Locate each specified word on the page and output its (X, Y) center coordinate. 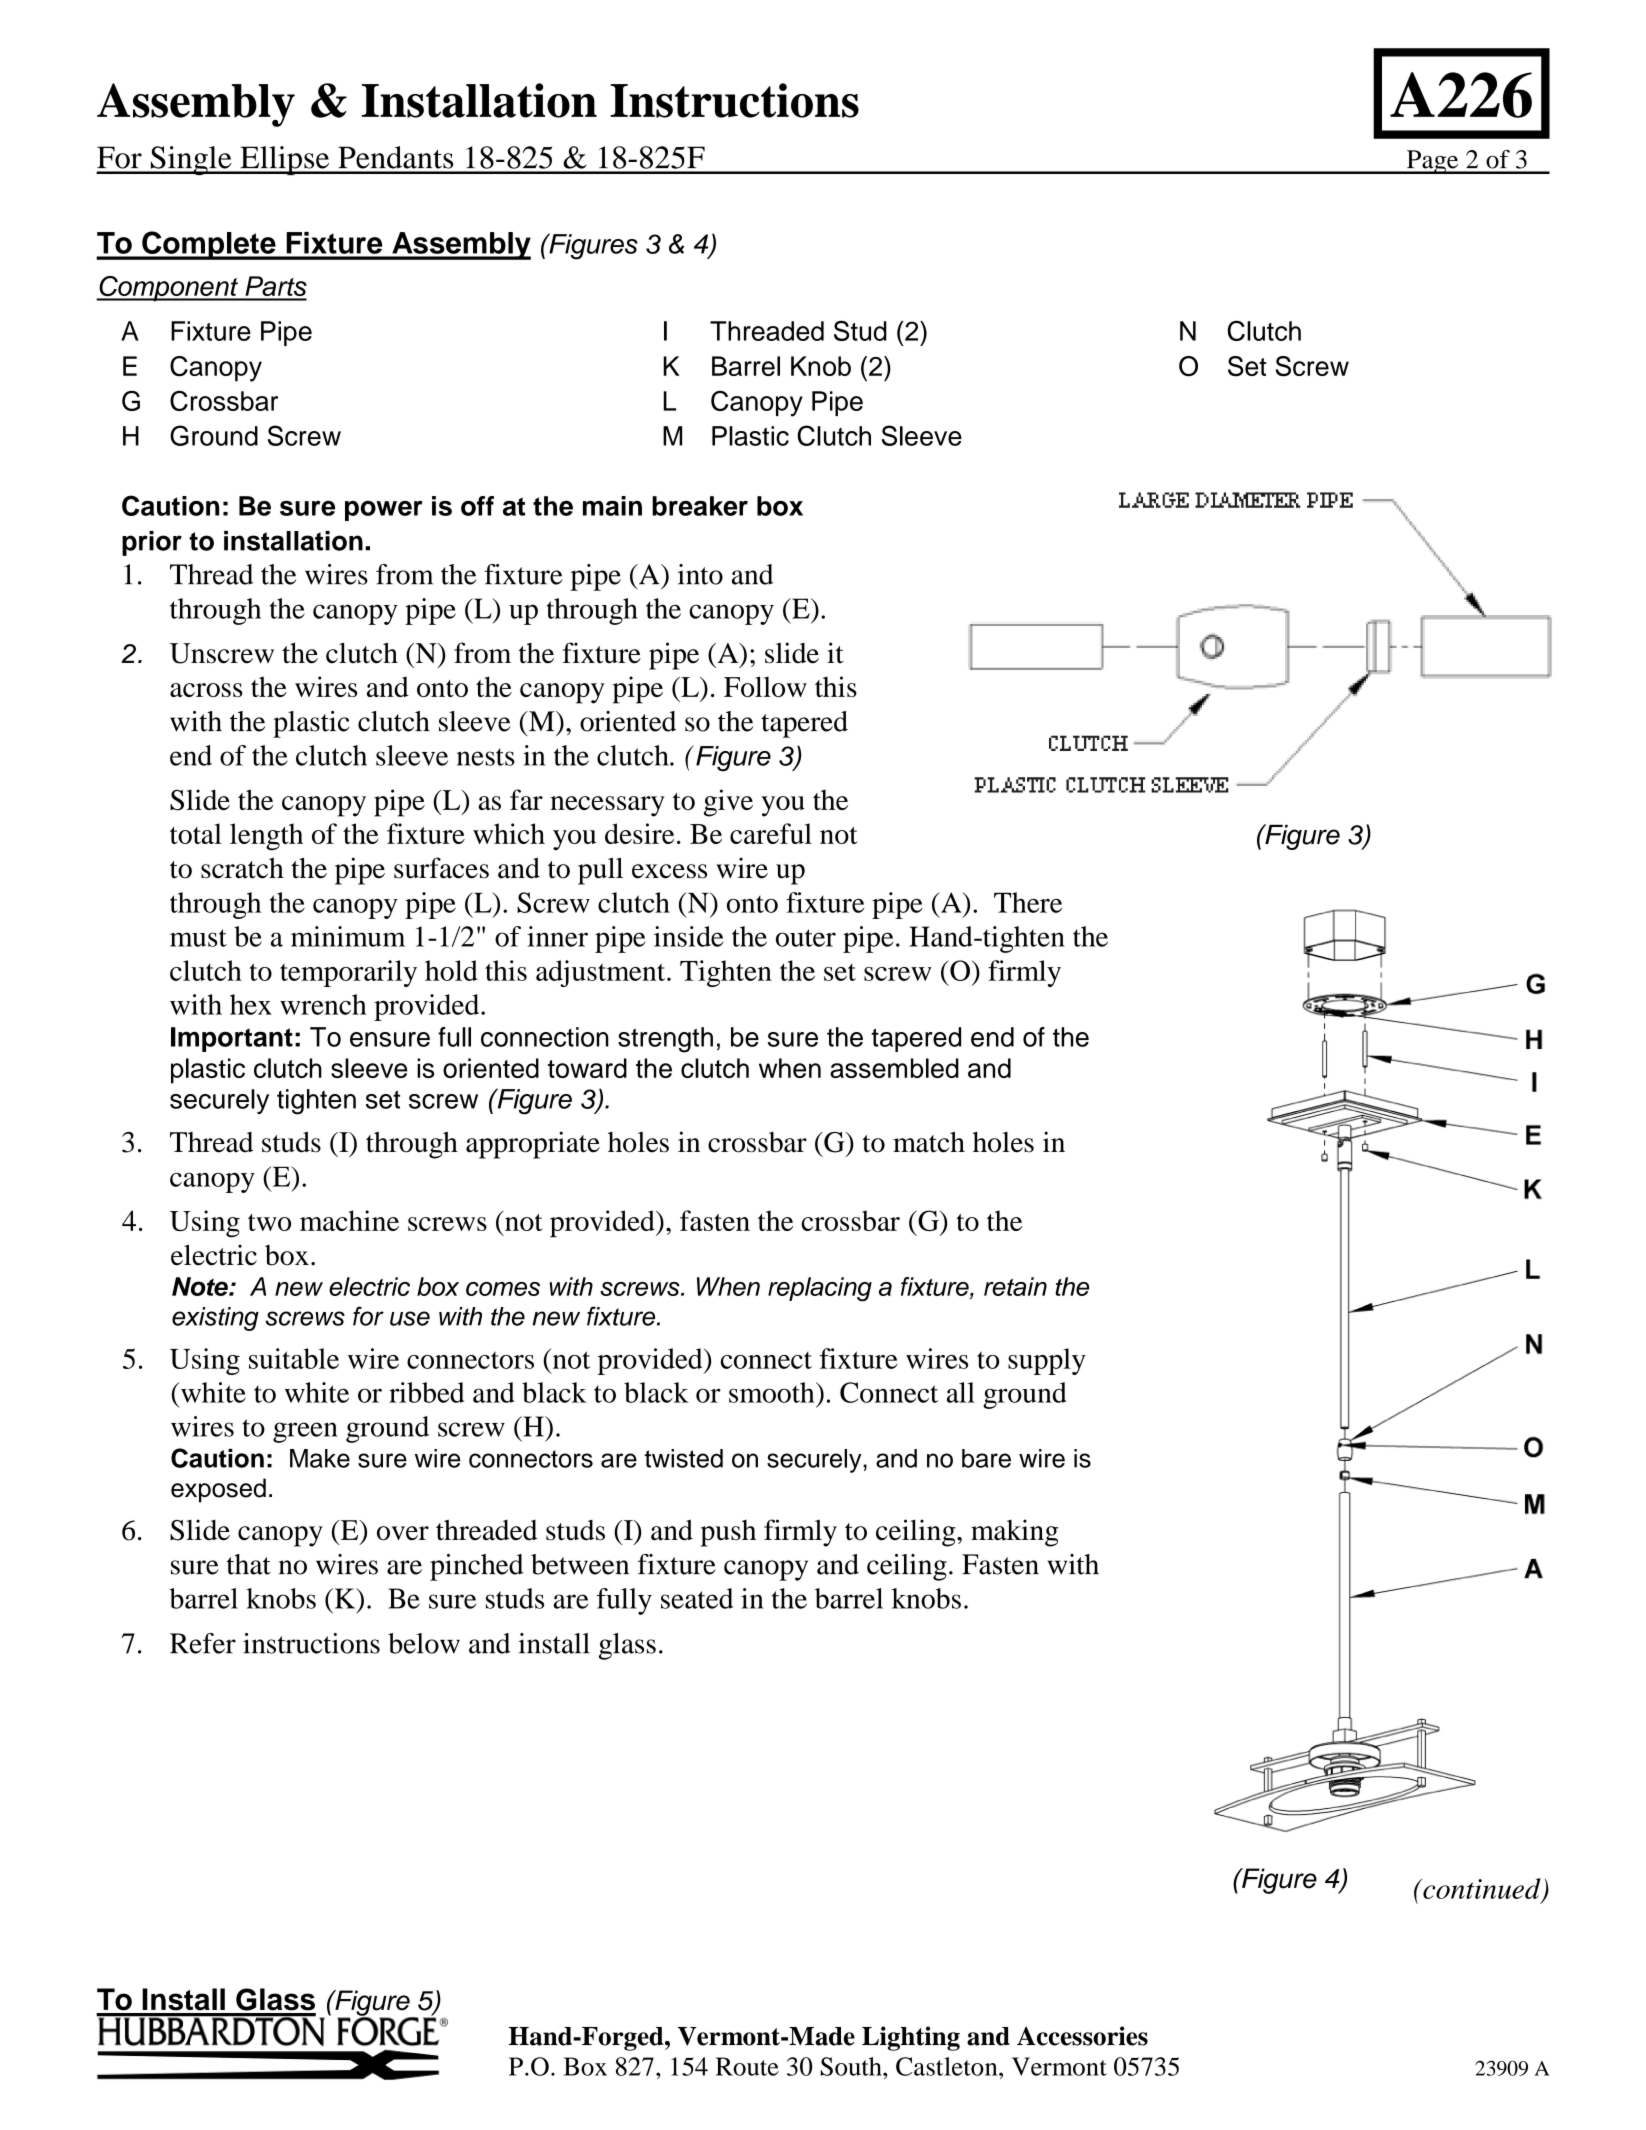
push (728, 1533)
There (1028, 902)
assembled (894, 1068)
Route (747, 2066)
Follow (765, 686)
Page (1432, 162)
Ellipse (285, 160)
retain (1015, 1286)
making (1015, 1533)
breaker (700, 506)
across (206, 690)
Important (232, 1039)
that (248, 1564)
